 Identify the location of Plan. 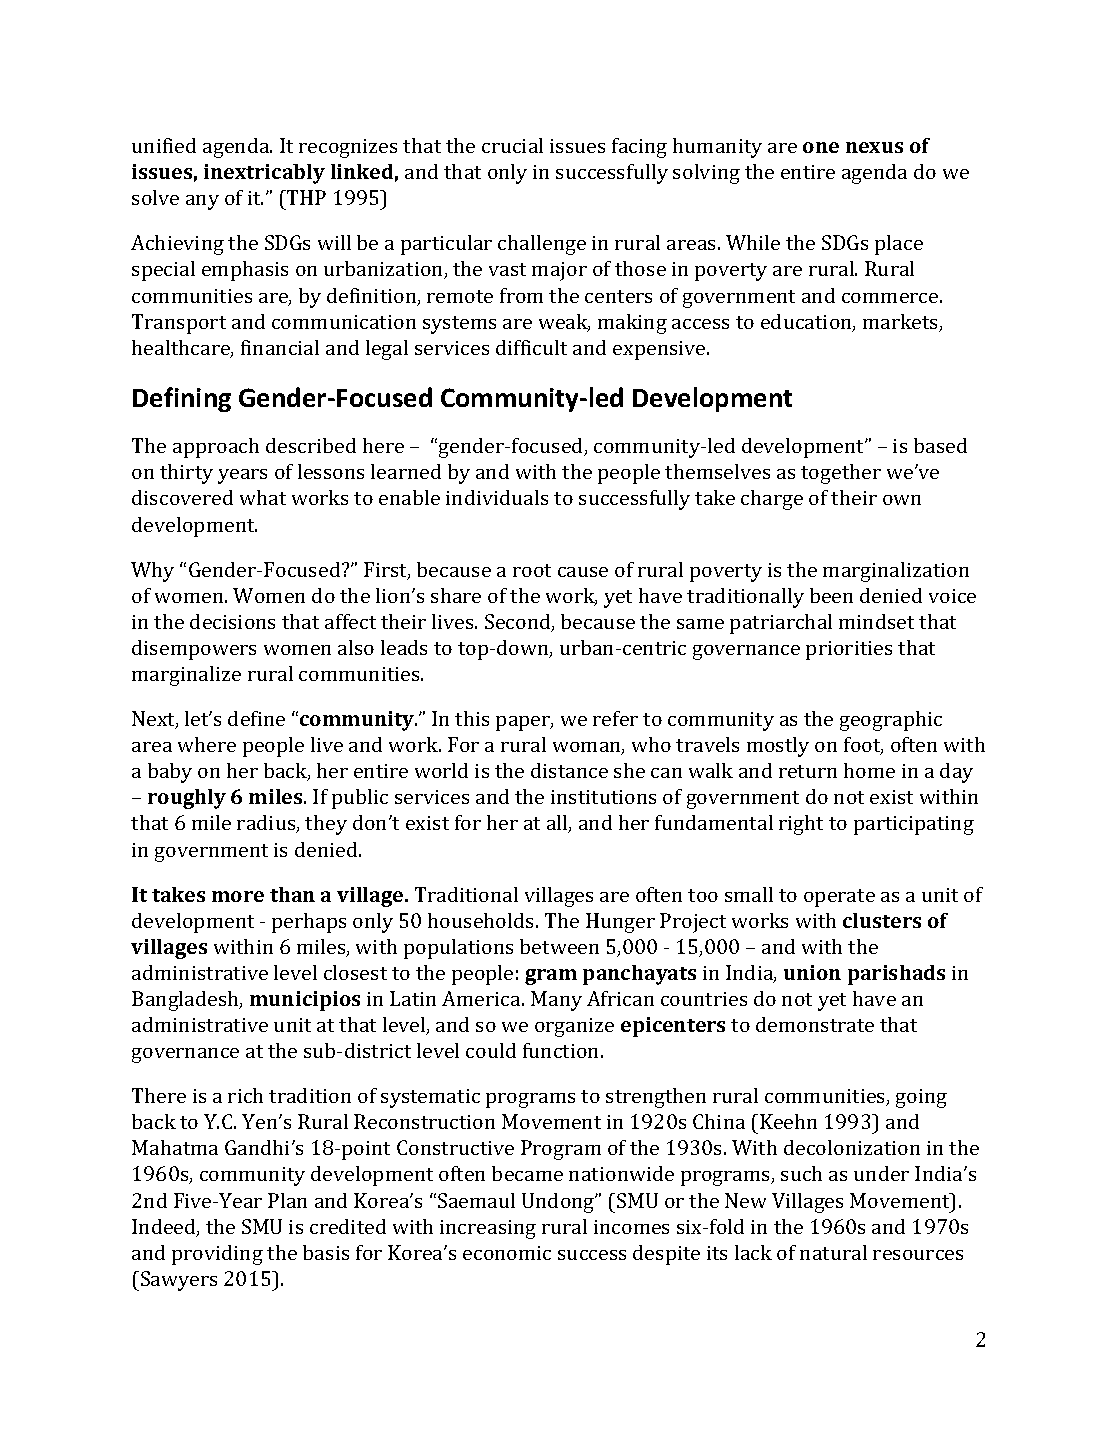
(287, 1200).
